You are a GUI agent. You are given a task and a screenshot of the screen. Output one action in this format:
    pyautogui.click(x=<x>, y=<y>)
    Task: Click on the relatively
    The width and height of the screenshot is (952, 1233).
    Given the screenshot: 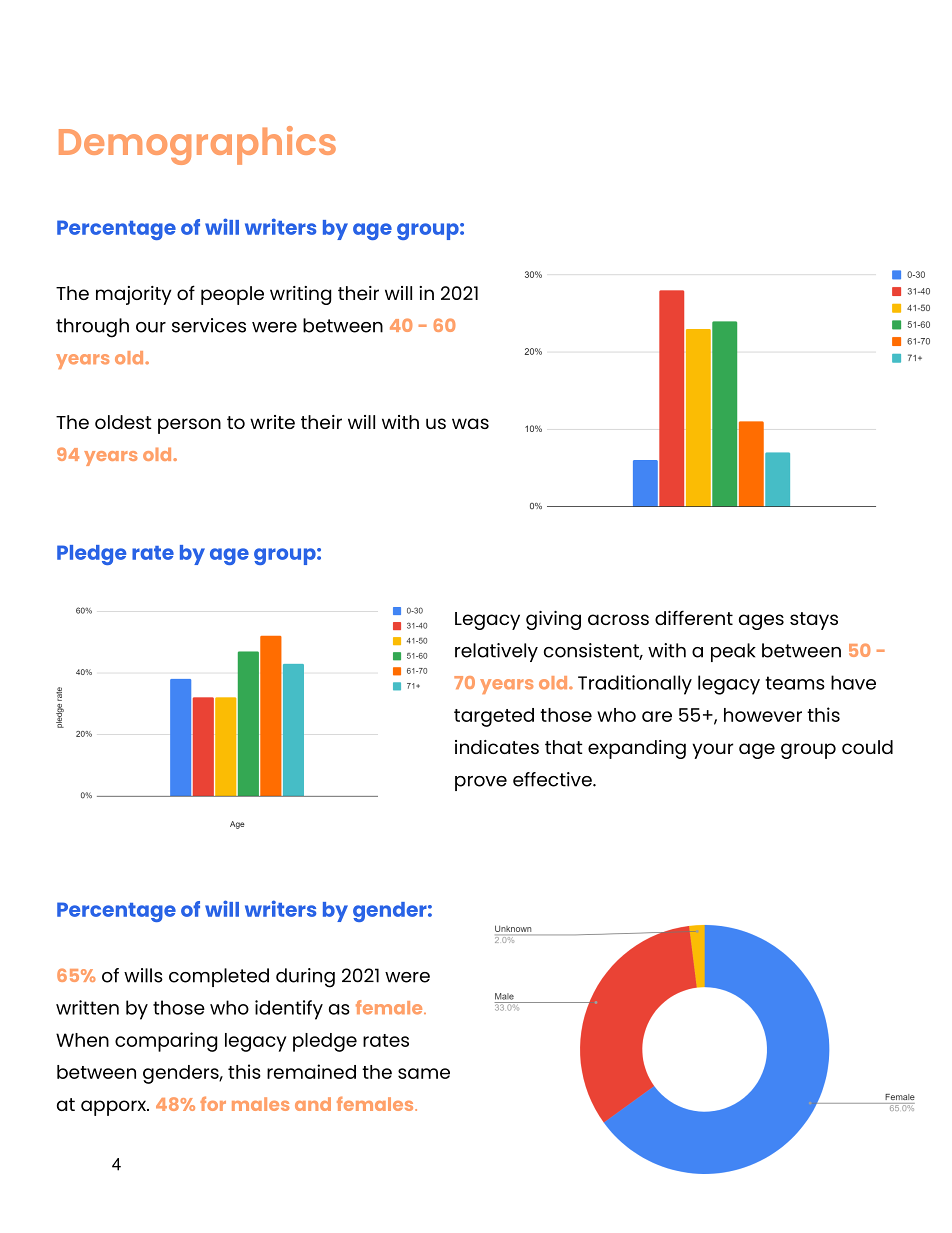 What is the action you would take?
    pyautogui.click(x=496, y=652)
